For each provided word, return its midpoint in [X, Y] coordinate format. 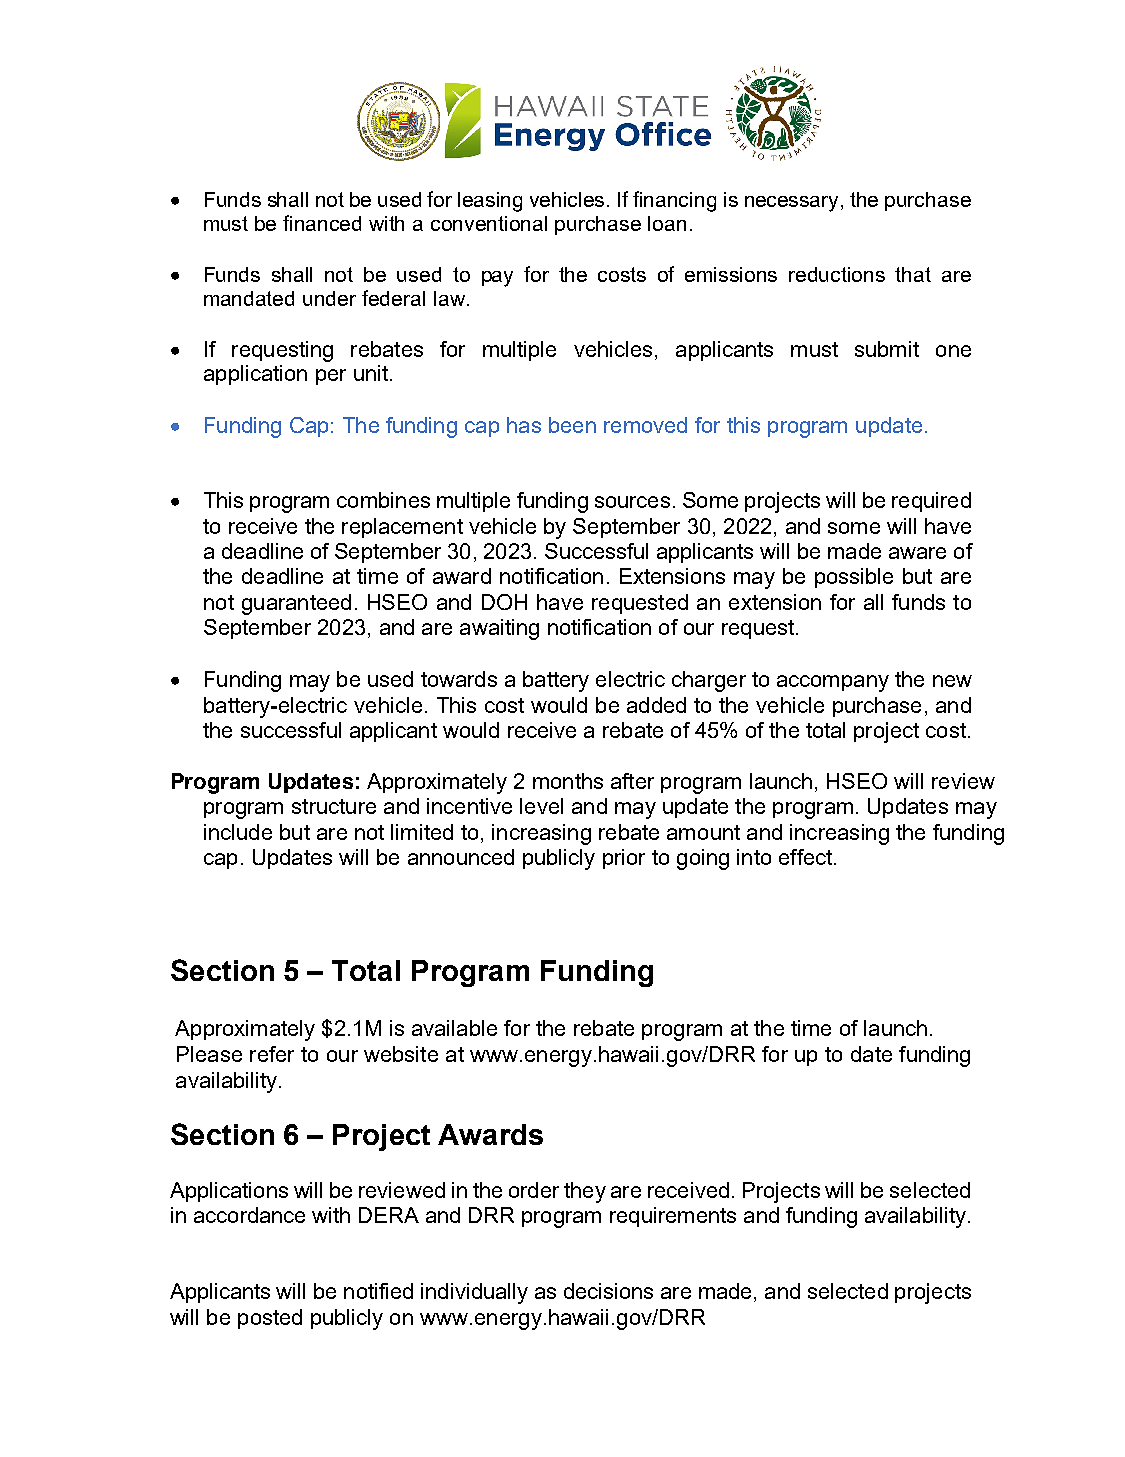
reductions [837, 274]
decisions [608, 1291]
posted [270, 1319]
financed [322, 223]
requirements [673, 1217]
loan [667, 223]
